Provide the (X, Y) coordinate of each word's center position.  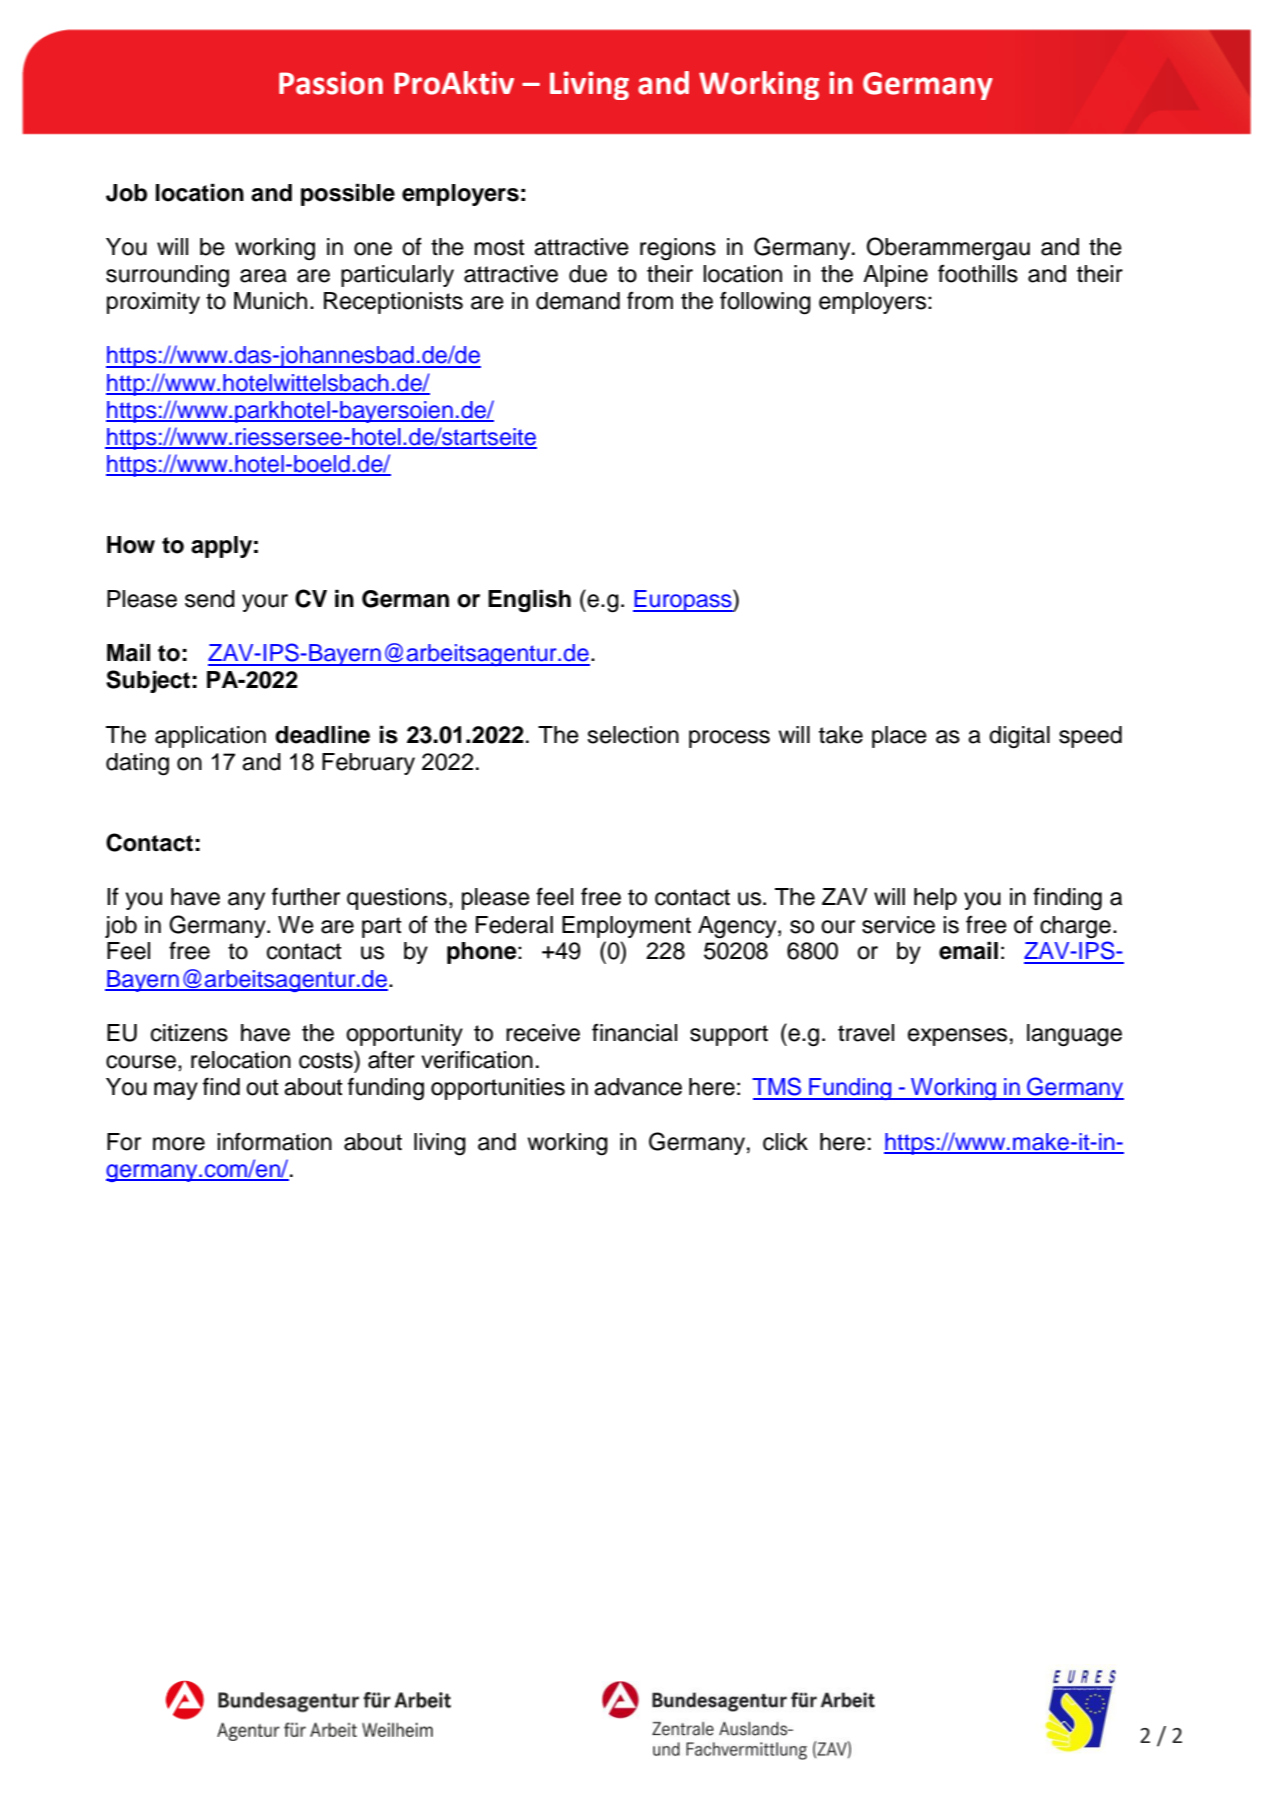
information (274, 1141)
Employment (626, 927)
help (935, 899)
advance (638, 1087)
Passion (331, 83)
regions (678, 249)
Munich (270, 301)
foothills (978, 274)
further (306, 896)
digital (1019, 737)
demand (578, 301)
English (529, 601)
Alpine (895, 276)
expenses (957, 1037)
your (265, 603)
